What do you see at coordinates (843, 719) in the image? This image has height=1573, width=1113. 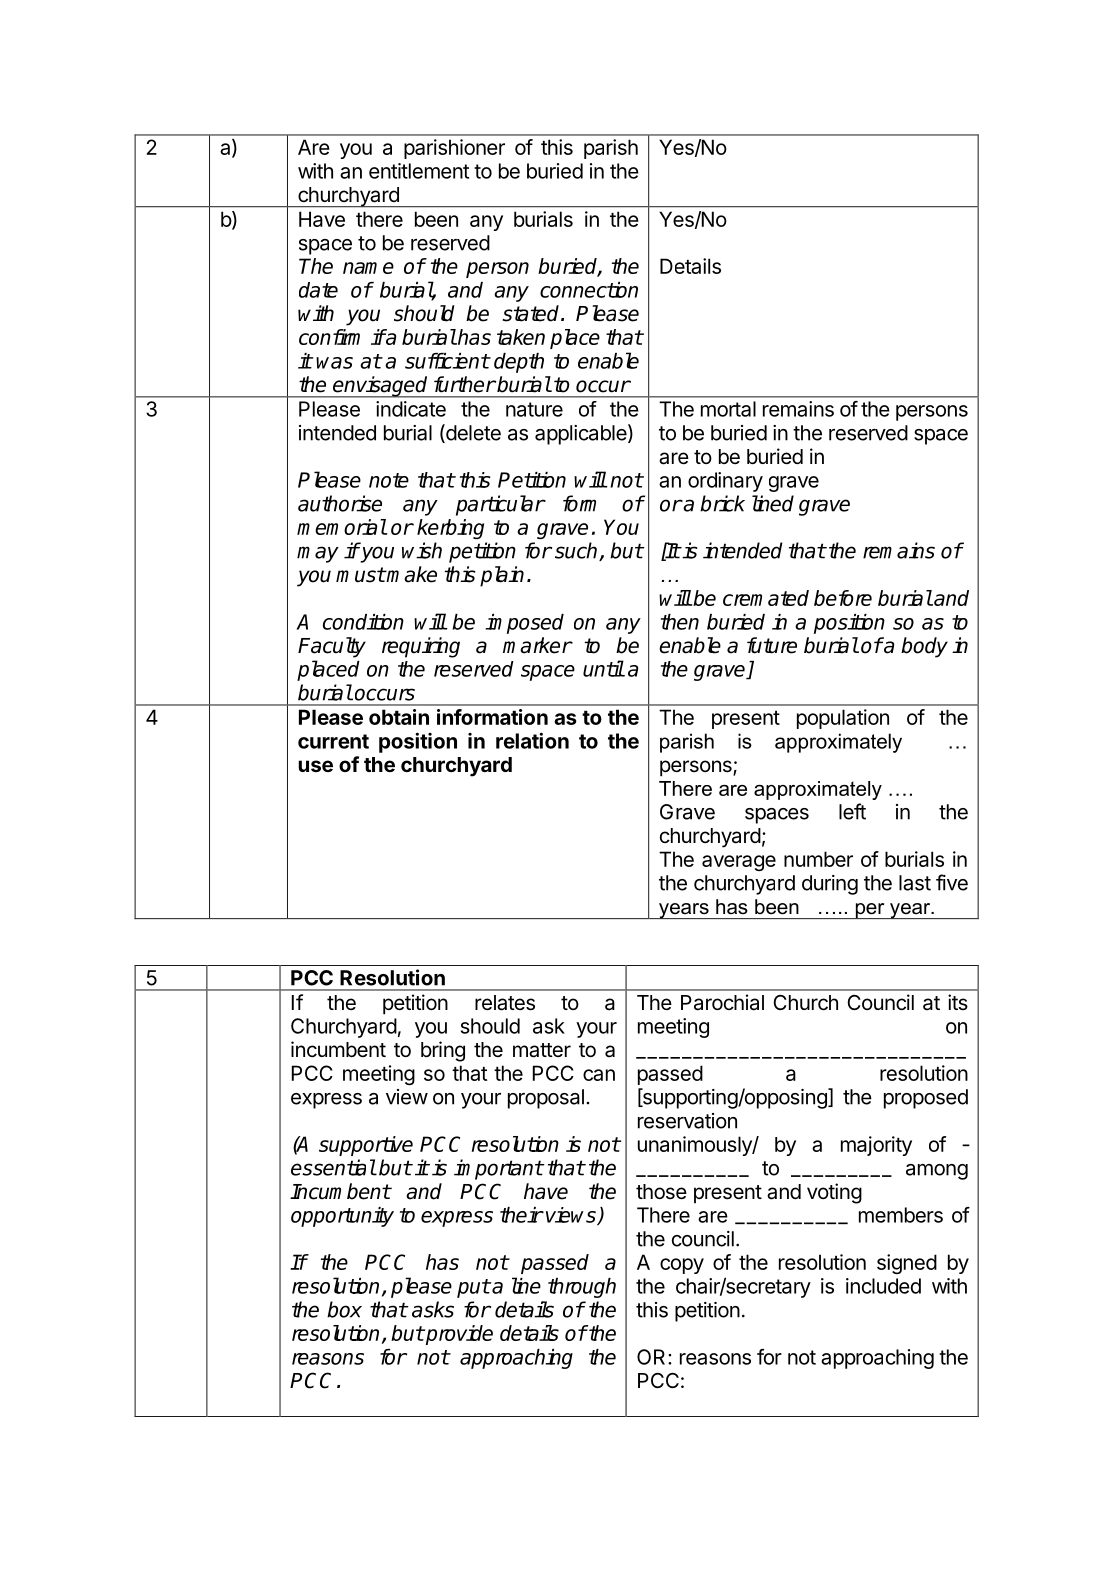 I see `population` at bounding box center [843, 719].
